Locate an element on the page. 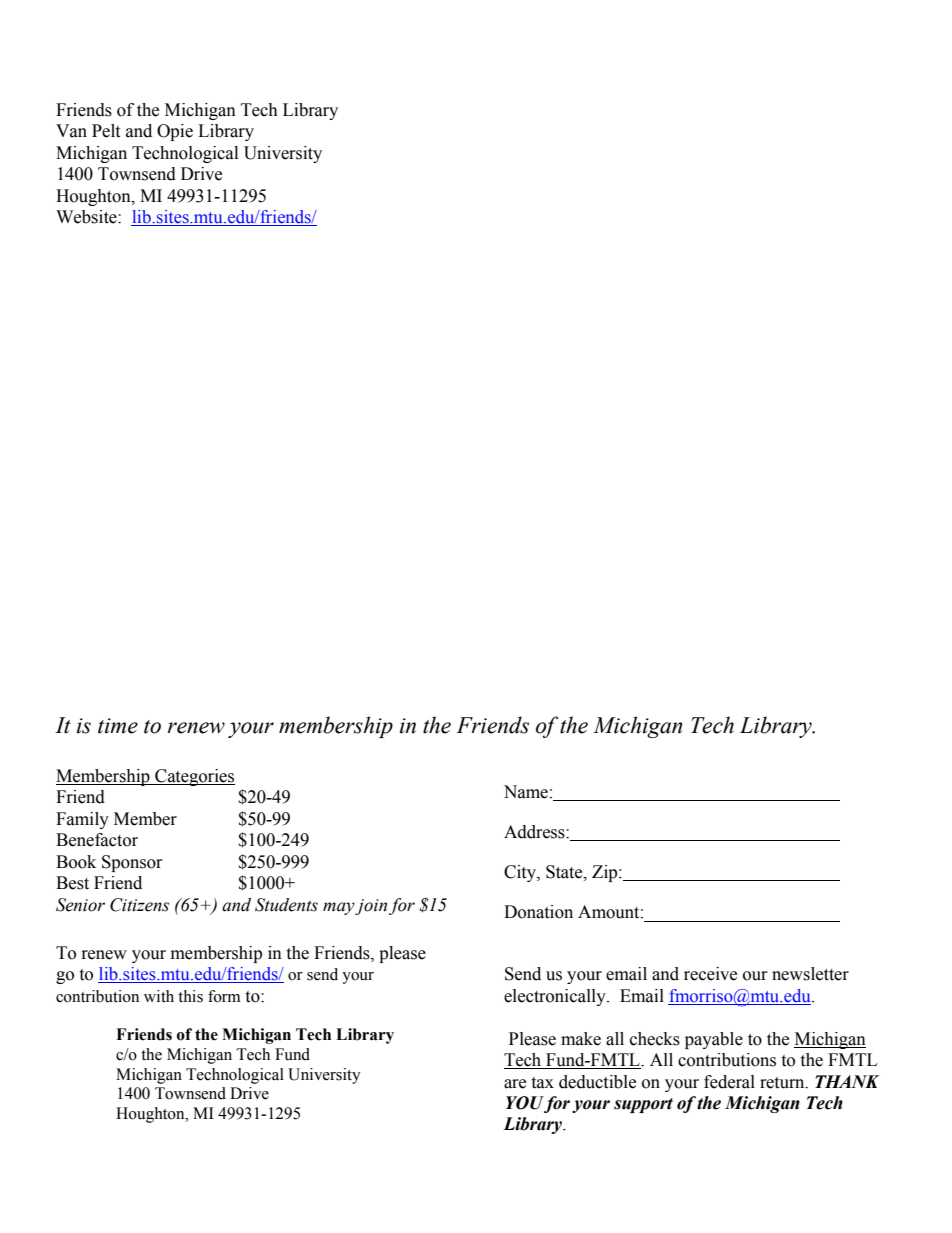  time is located at coordinates (118, 726).
